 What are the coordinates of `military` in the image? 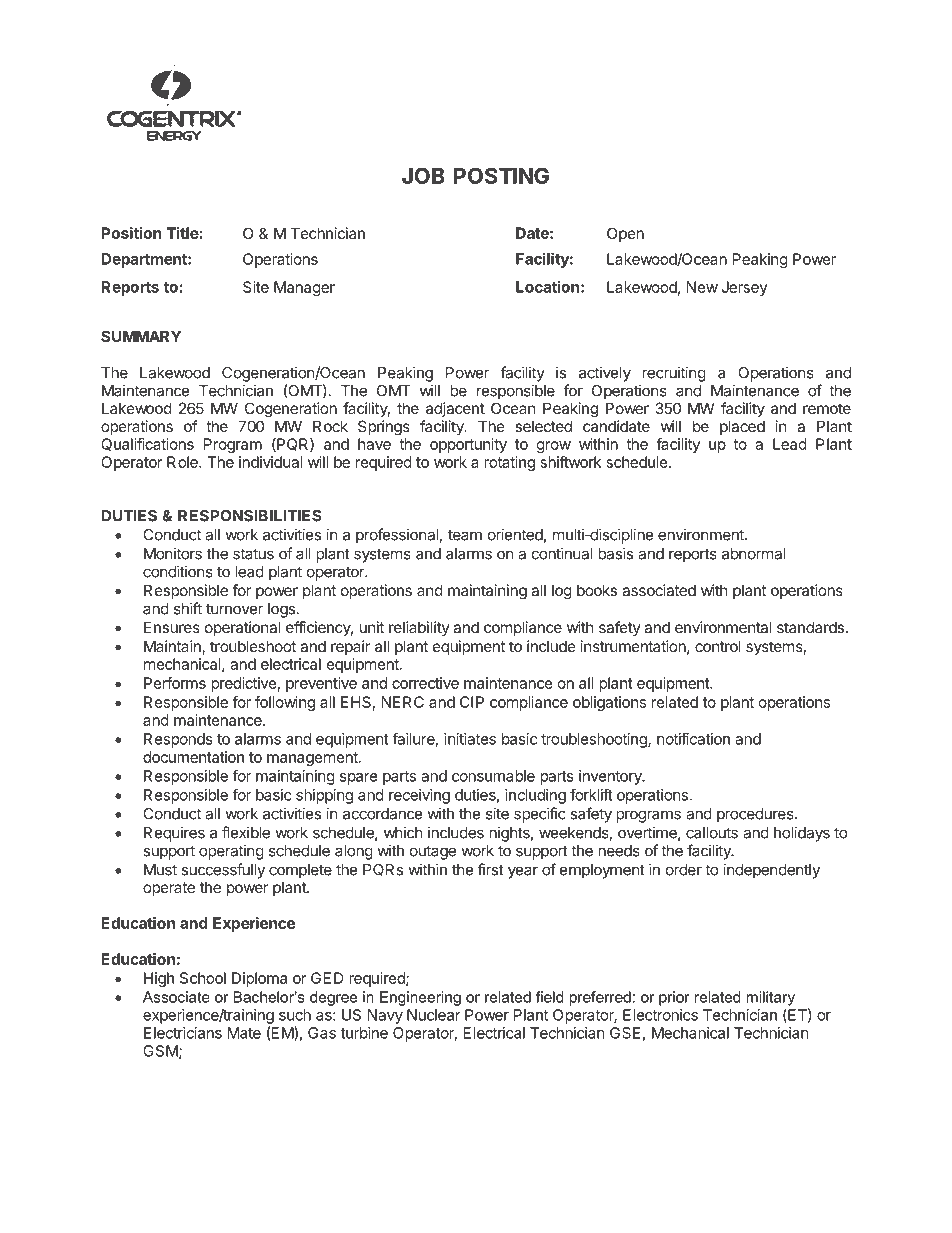 It's located at (770, 998).
